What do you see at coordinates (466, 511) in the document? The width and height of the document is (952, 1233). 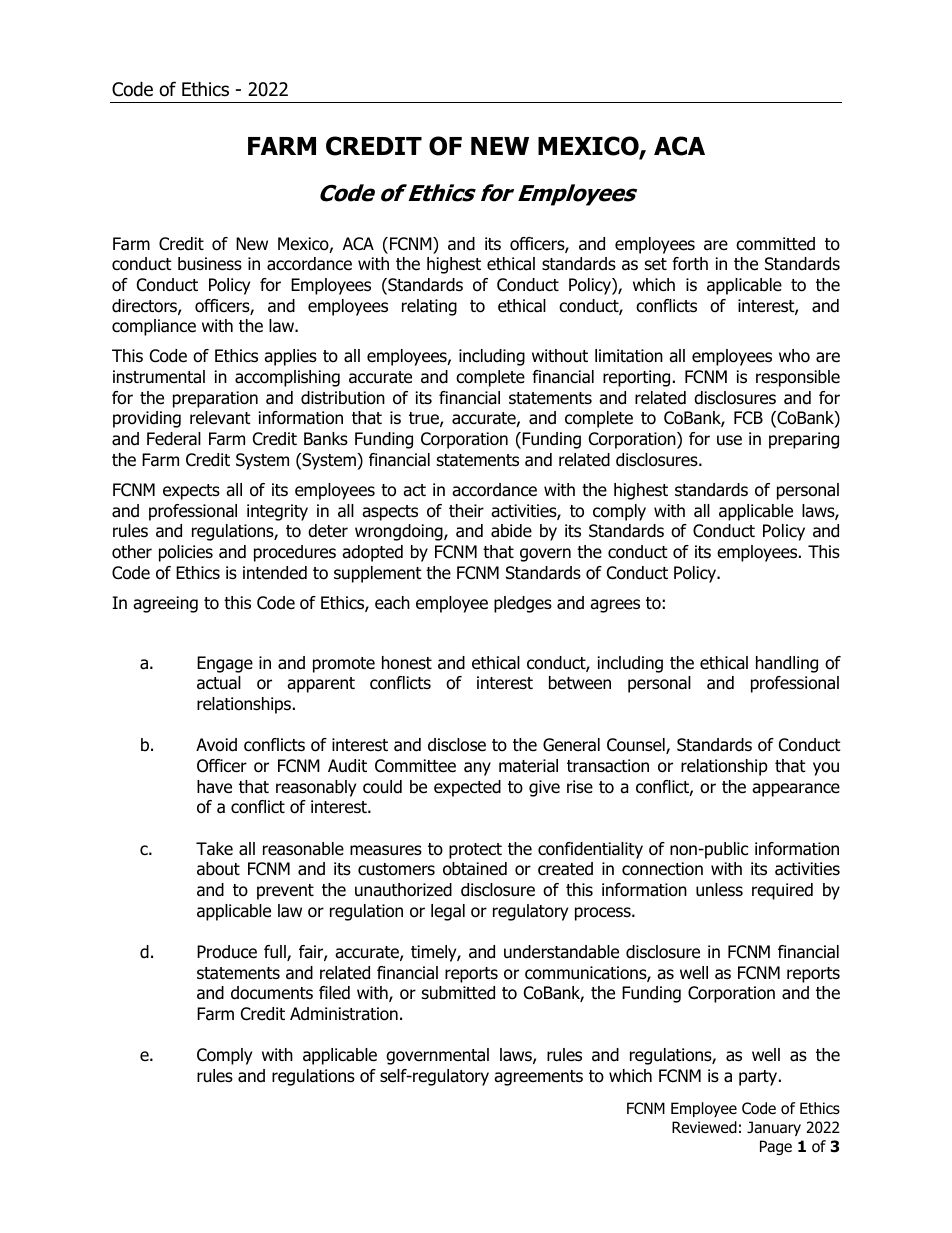 I see `their` at bounding box center [466, 511].
